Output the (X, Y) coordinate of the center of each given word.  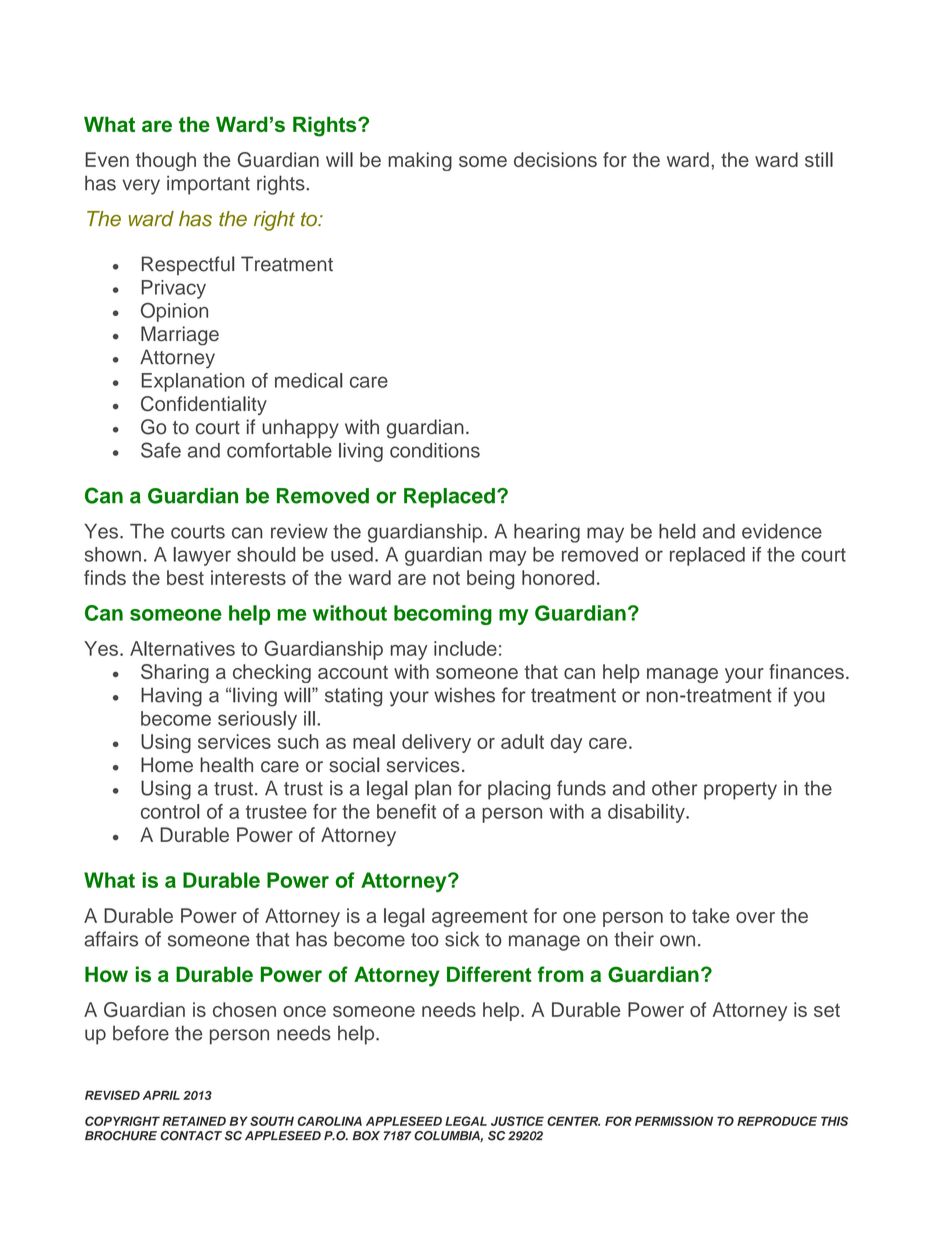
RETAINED (194, 1121)
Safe (161, 450)
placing (519, 790)
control (170, 811)
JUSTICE (517, 1121)
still (819, 159)
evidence (782, 531)
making (420, 161)
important (208, 185)
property (740, 791)
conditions (435, 450)
